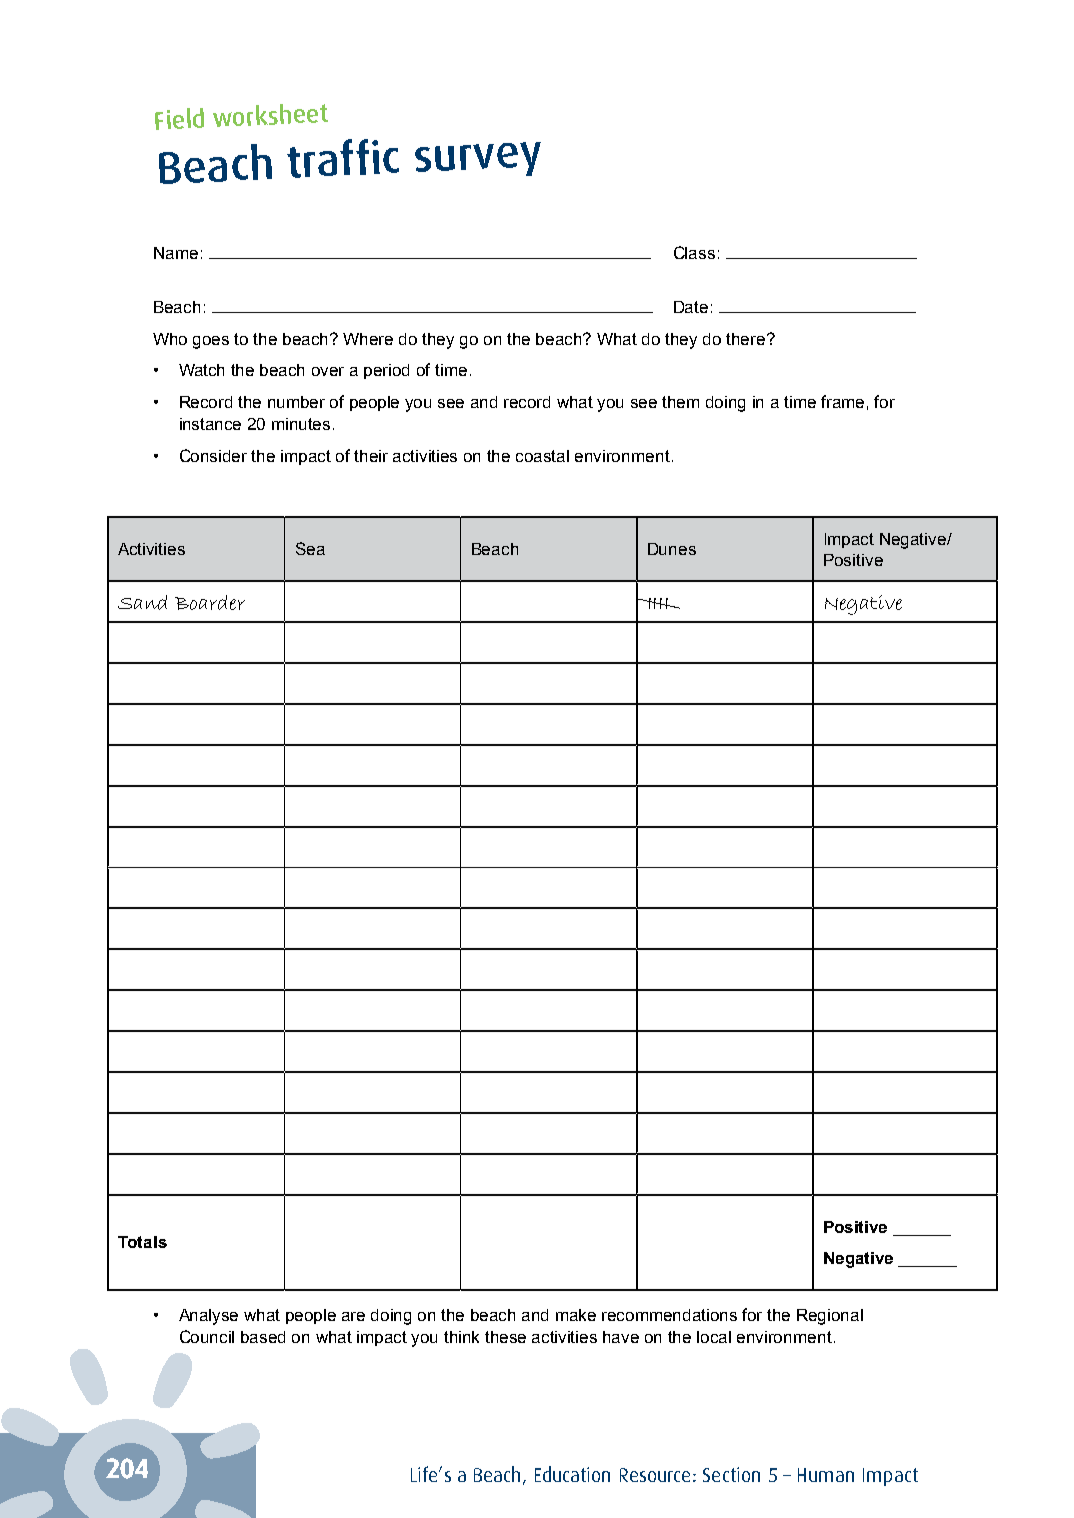  Describe the element at coordinates (672, 549) in the page. I see `Dunes` at that location.
